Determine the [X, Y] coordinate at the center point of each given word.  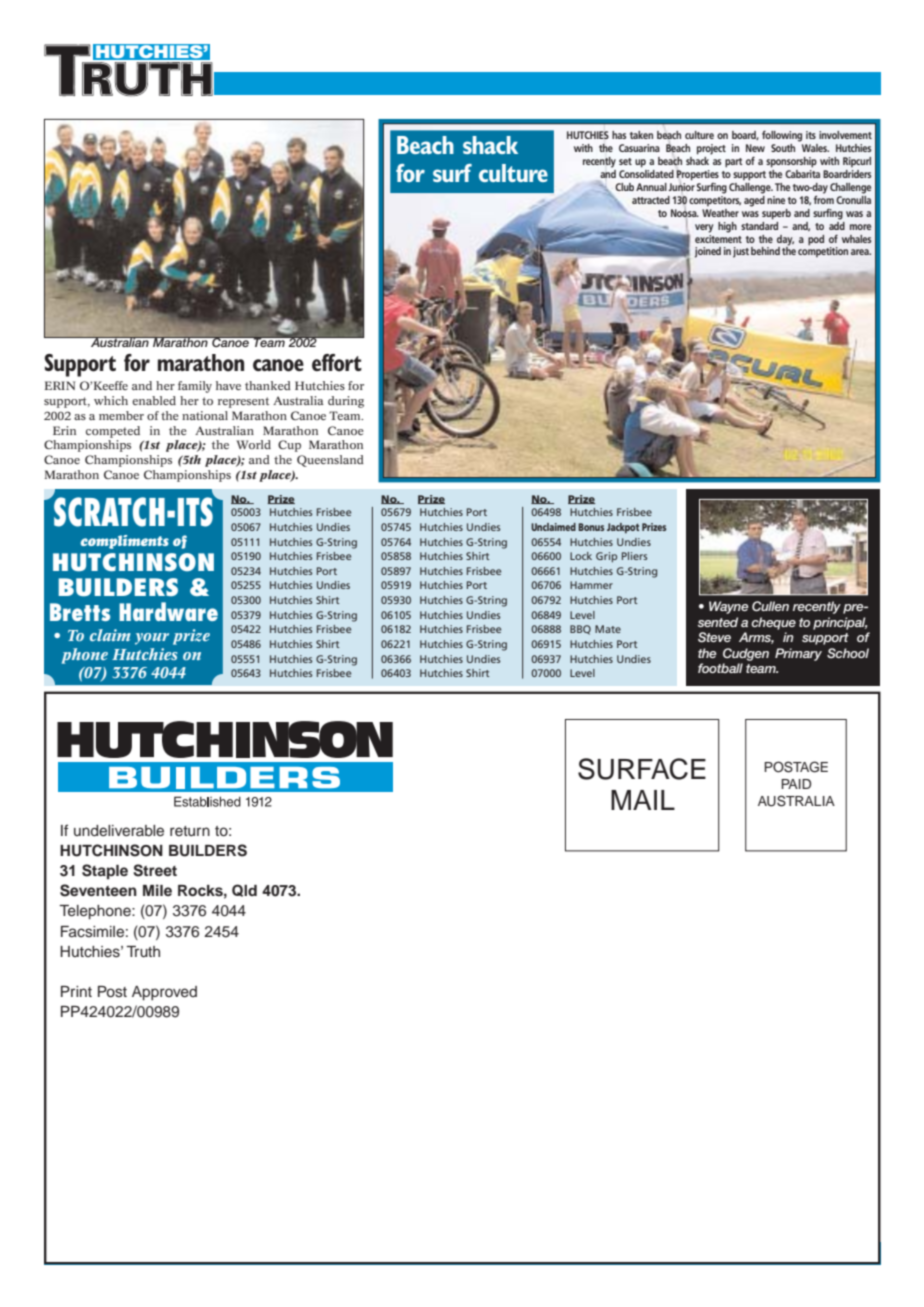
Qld [244, 890]
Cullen [770, 606]
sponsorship [791, 162]
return [190, 831]
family [195, 387]
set [625, 161]
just [741, 252]
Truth [143, 952]
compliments [124, 542]
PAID [796, 784]
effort [337, 363]
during [346, 402]
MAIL [643, 800]
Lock [581, 556]
